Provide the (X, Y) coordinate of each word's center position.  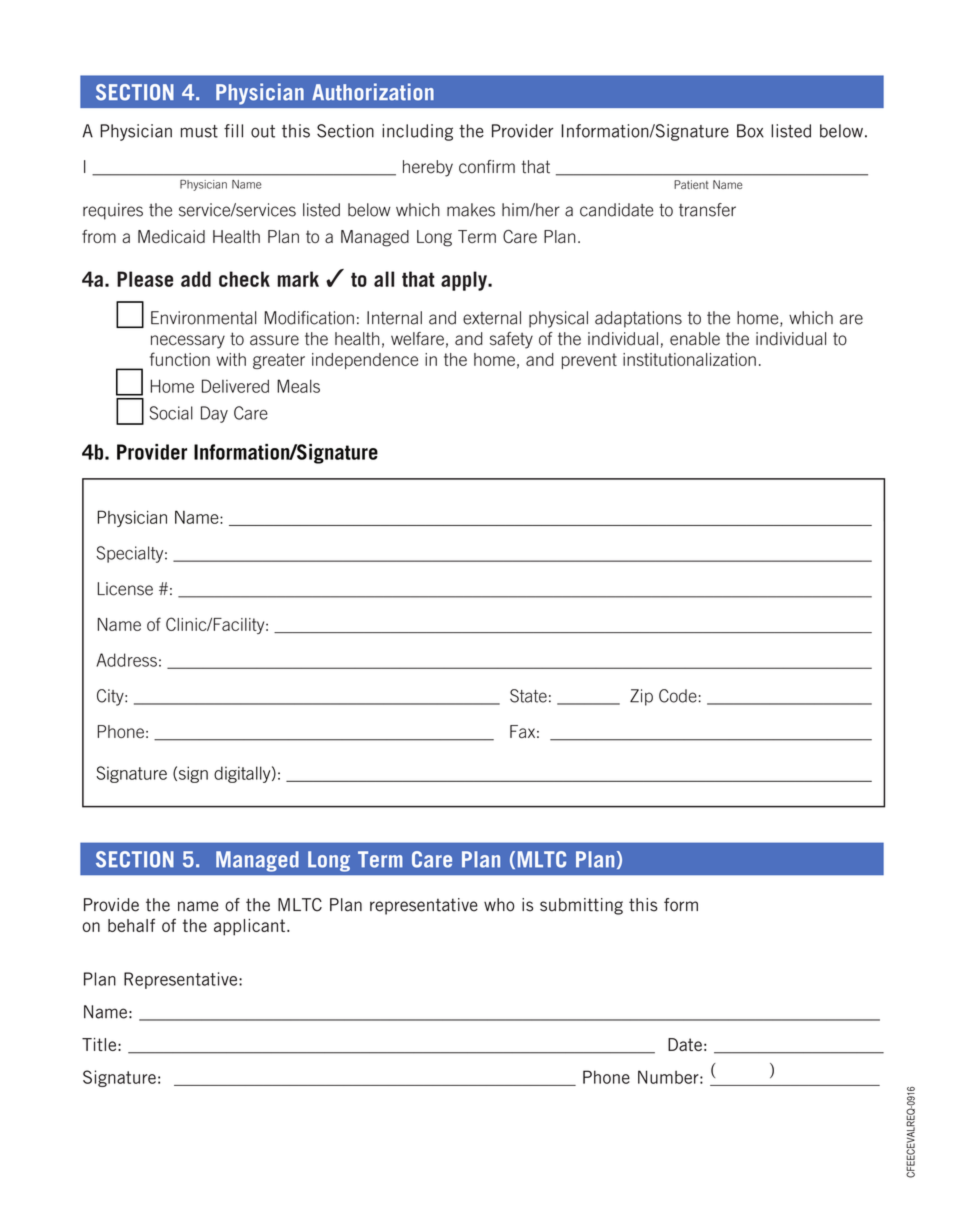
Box (750, 131)
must (199, 131)
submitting (581, 906)
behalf (131, 925)
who (499, 905)
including (417, 132)
